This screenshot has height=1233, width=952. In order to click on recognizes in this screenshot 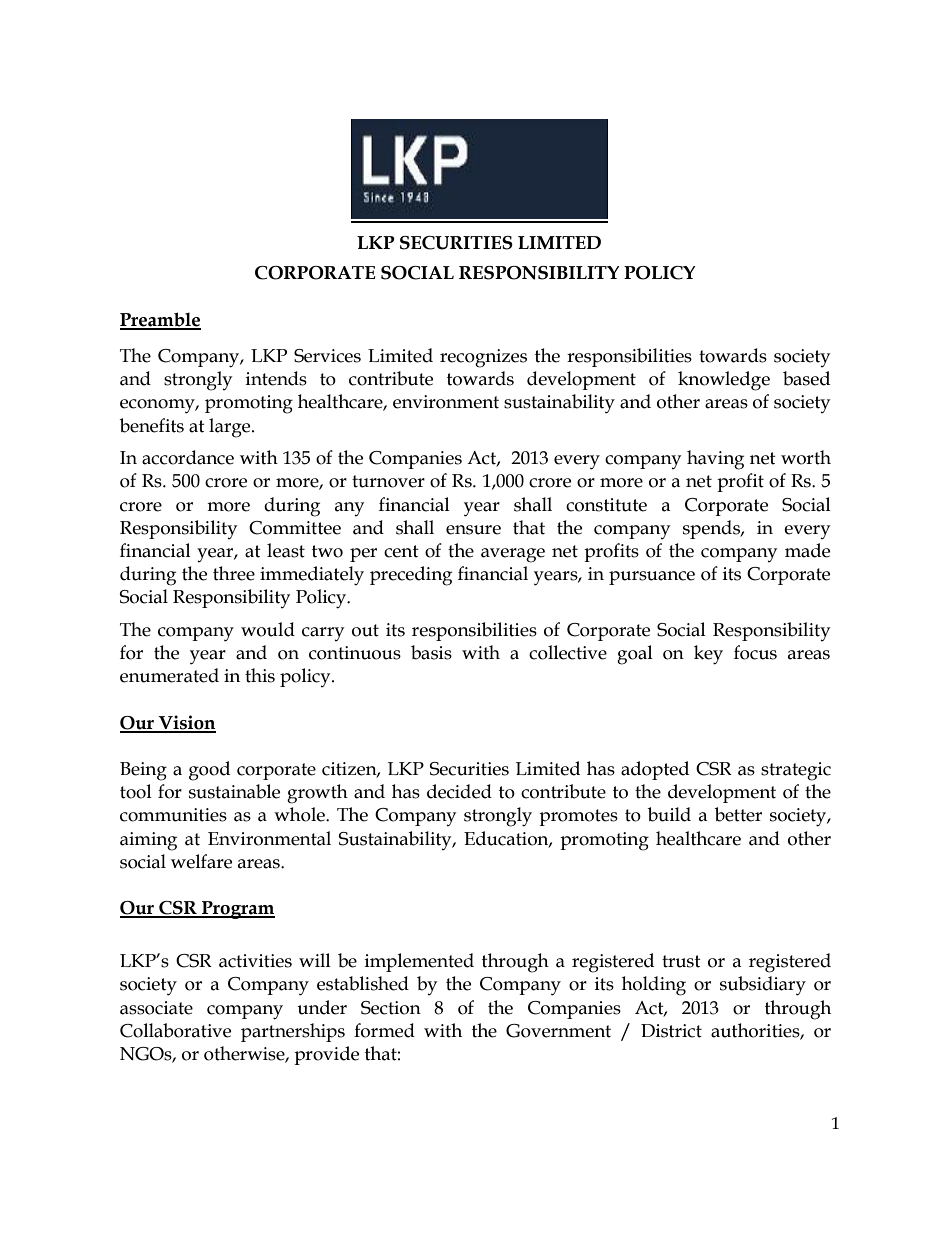, I will do `click(483, 358)`.
